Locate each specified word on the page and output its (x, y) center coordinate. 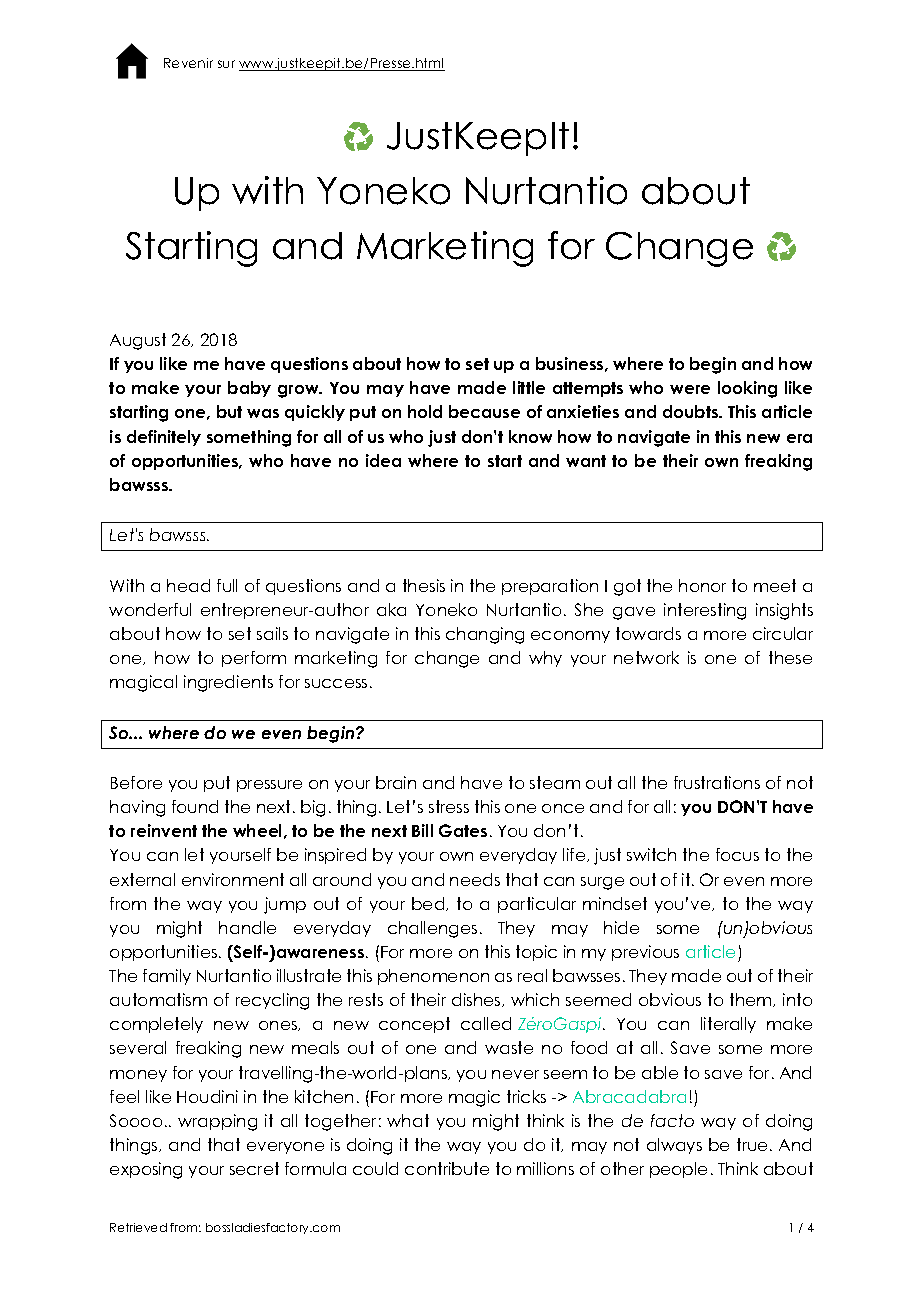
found (195, 806)
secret (254, 1168)
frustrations (717, 782)
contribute (447, 1168)
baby (249, 389)
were (690, 389)
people (678, 1170)
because (484, 411)
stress (449, 806)
